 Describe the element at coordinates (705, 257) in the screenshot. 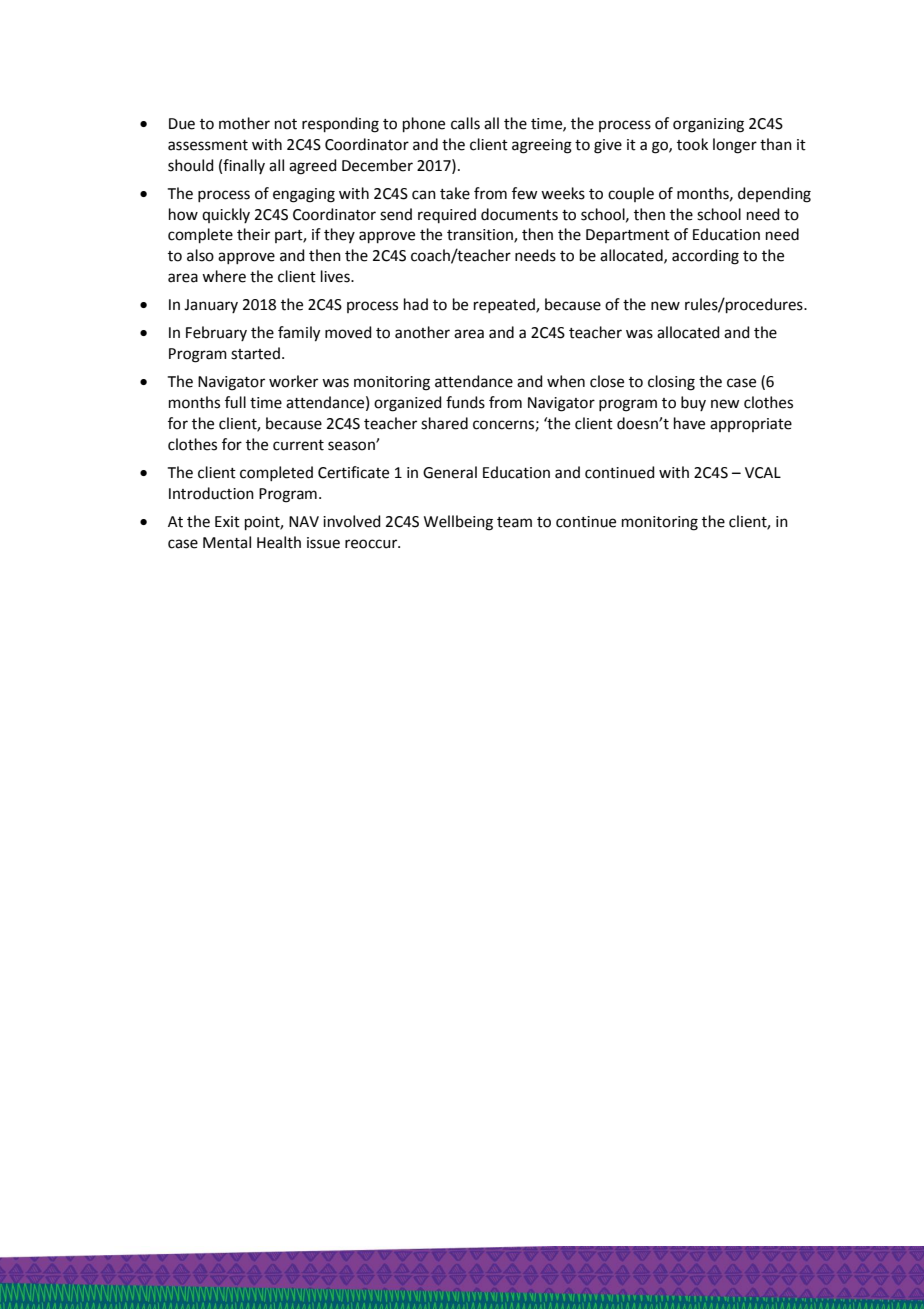

I see `according` at that location.
